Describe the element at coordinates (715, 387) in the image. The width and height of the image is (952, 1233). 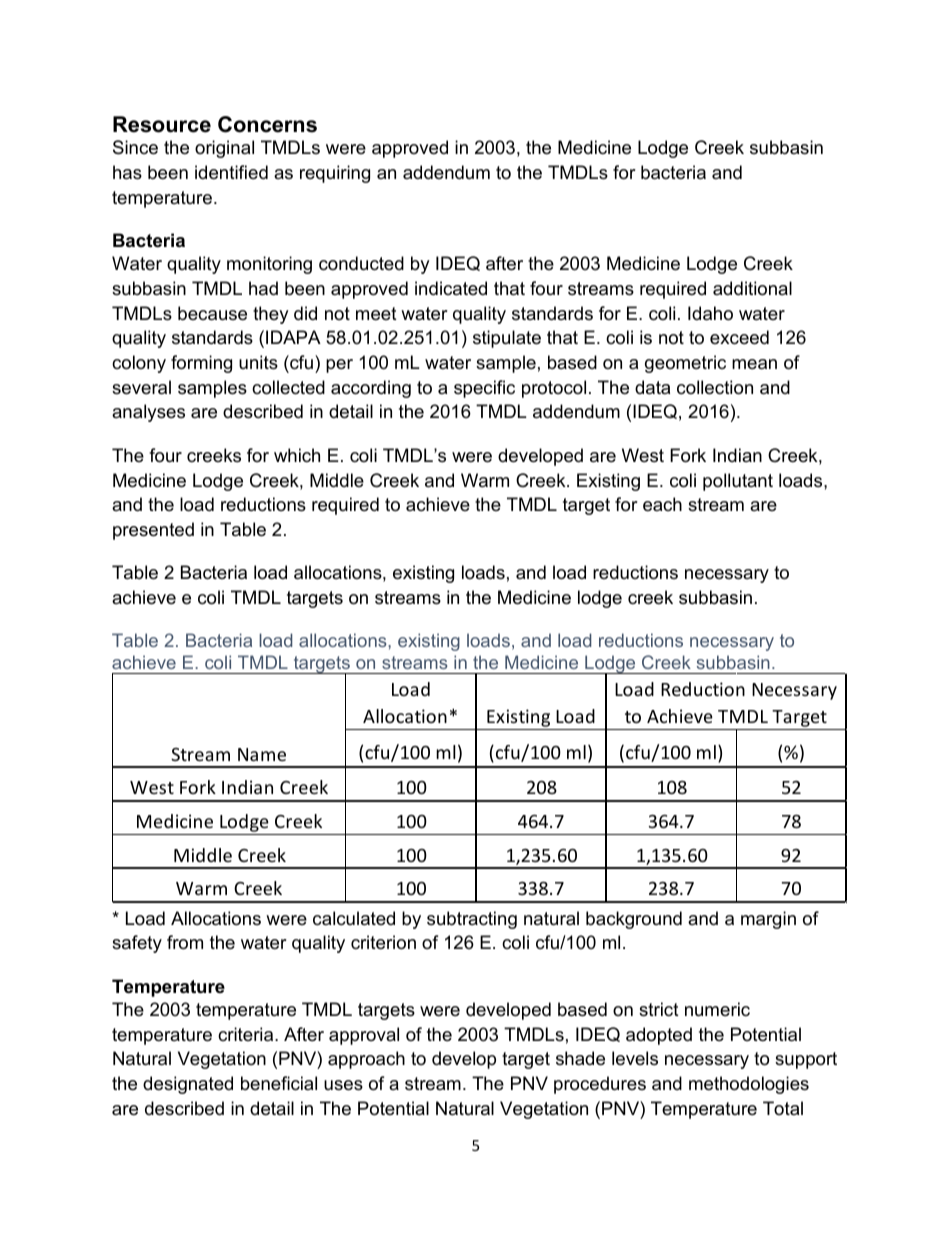
I see `collection` at that location.
